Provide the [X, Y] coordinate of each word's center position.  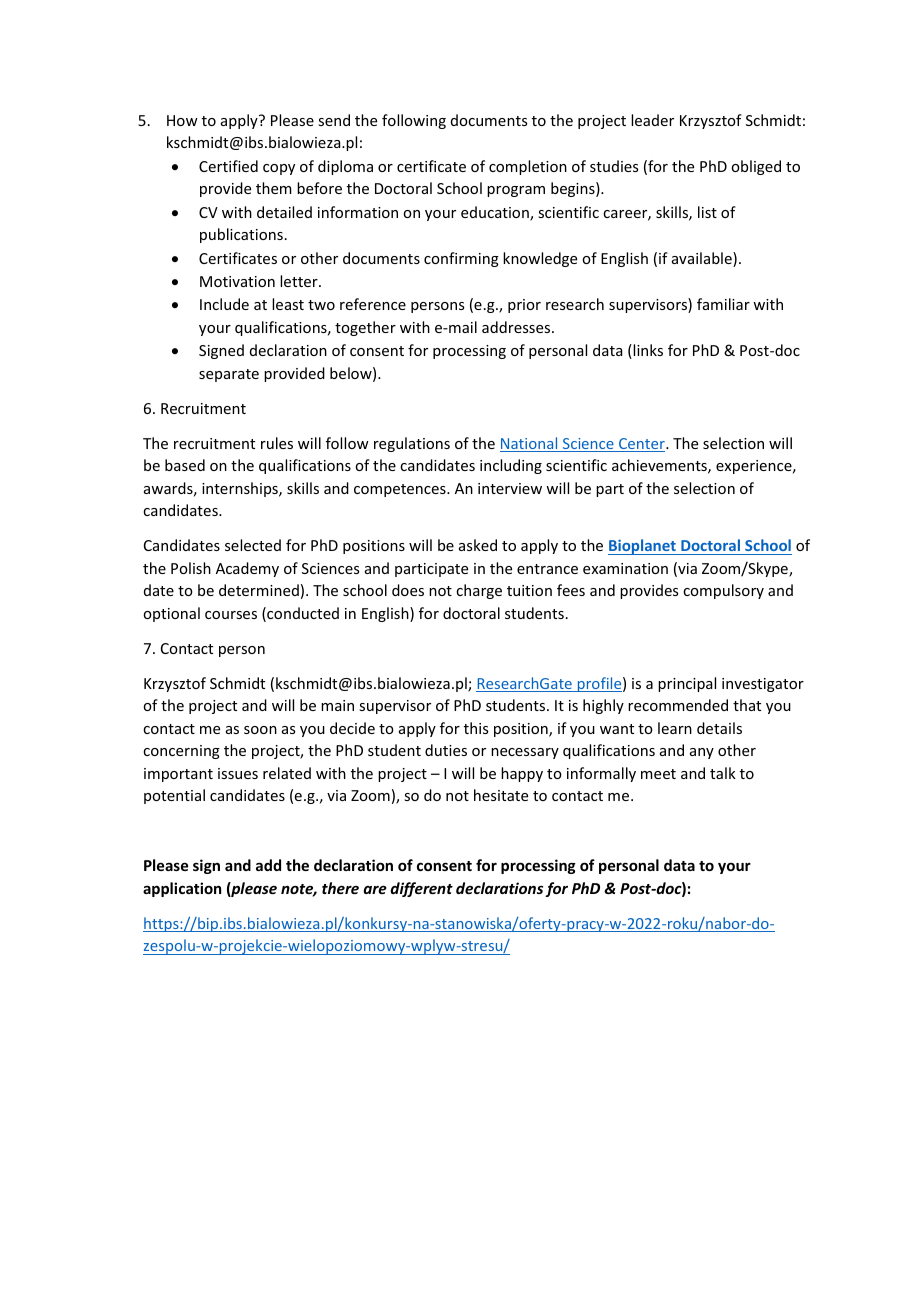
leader [652, 120]
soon [260, 730]
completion [528, 167]
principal [687, 684]
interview [510, 488]
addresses [517, 327]
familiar [723, 304]
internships [241, 489]
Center [642, 445]
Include [224, 304]
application [182, 889]
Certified [228, 166]
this [476, 728]
